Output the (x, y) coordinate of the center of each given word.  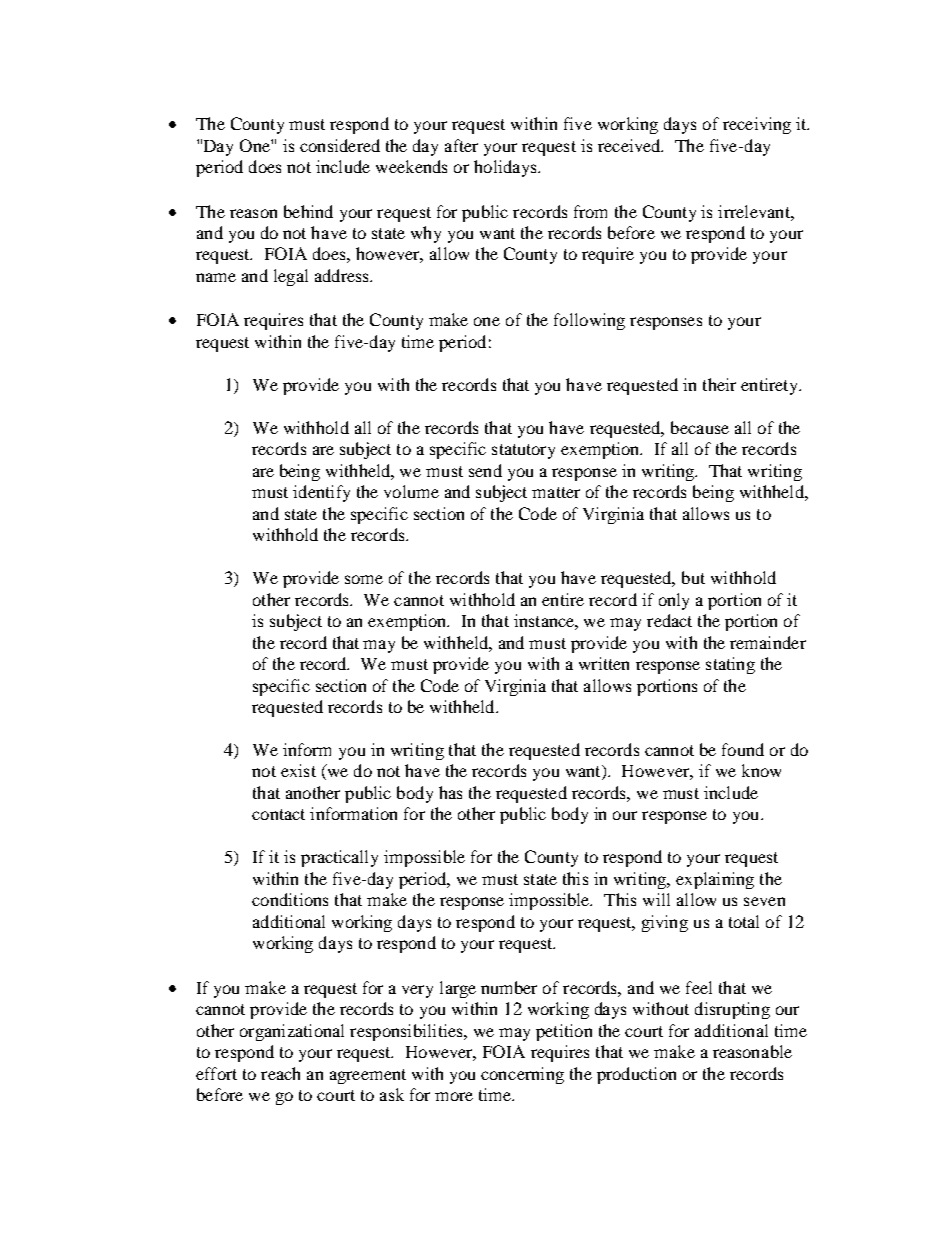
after (461, 145)
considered (340, 145)
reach (280, 1073)
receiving (757, 125)
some (364, 579)
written (604, 663)
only (674, 601)
